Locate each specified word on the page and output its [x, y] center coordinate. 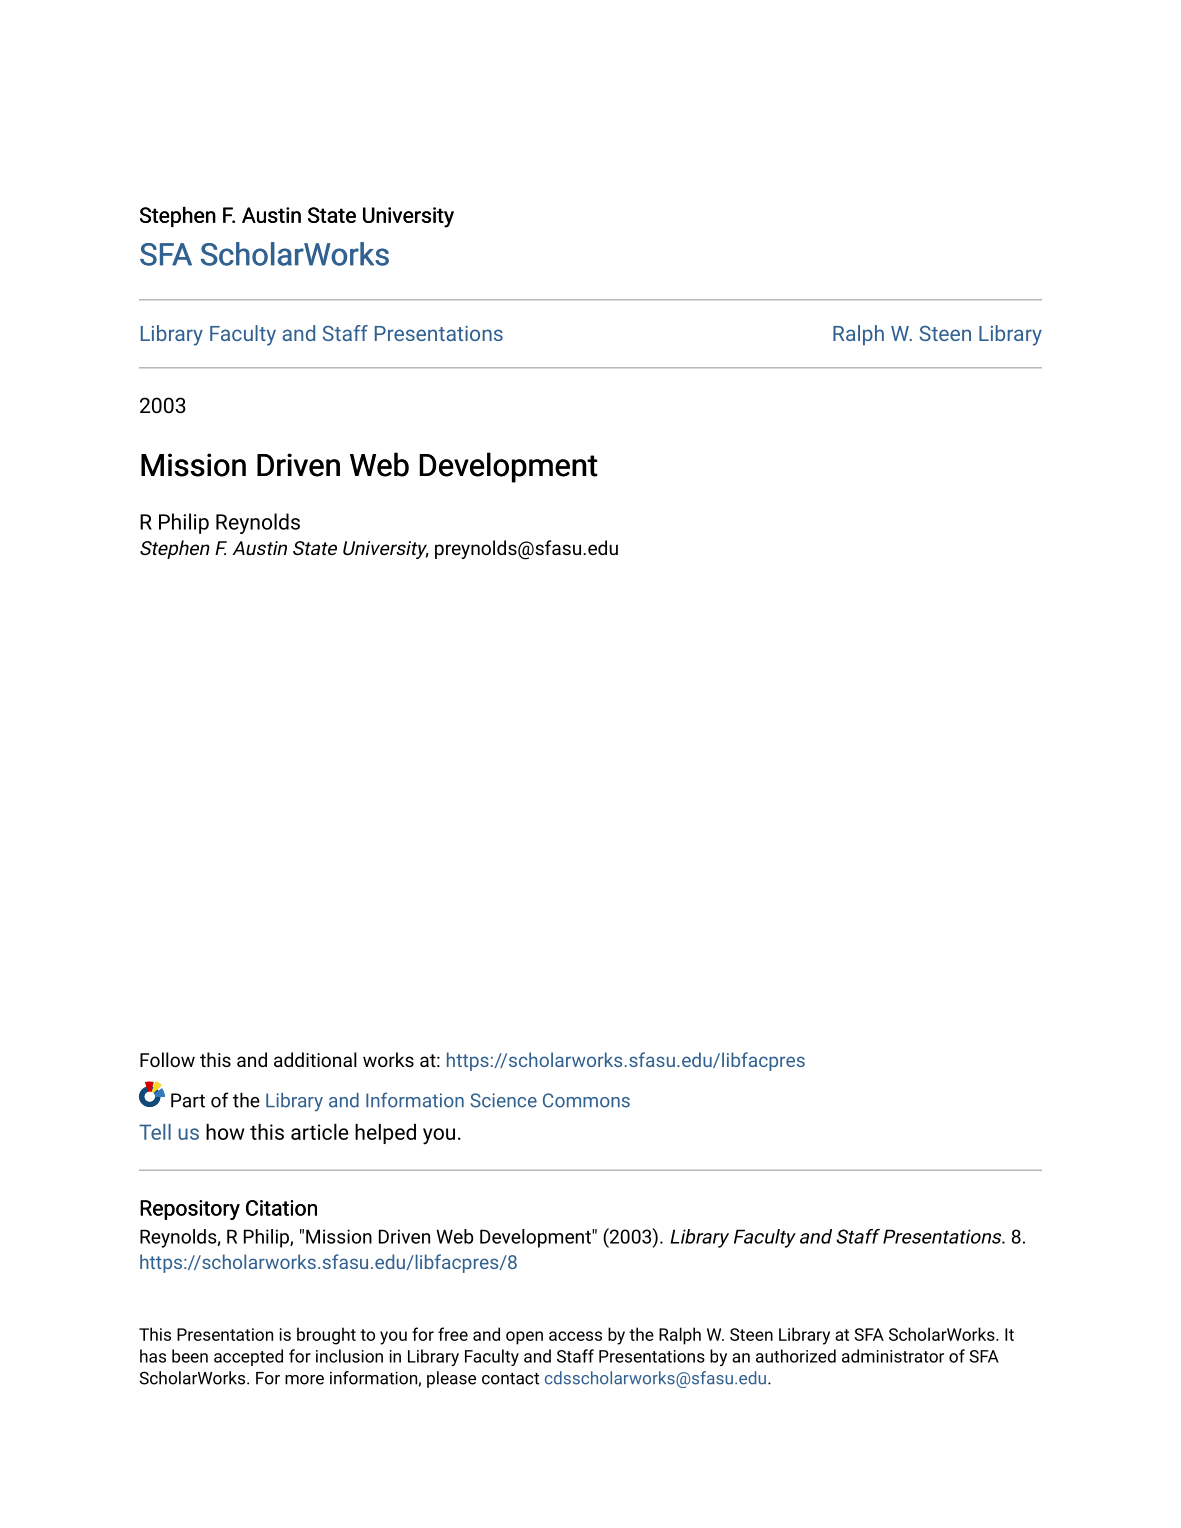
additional [315, 1059]
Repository [190, 1210]
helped [385, 1134]
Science [503, 1100]
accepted [248, 1357]
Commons [586, 1100]
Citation [281, 1208]
